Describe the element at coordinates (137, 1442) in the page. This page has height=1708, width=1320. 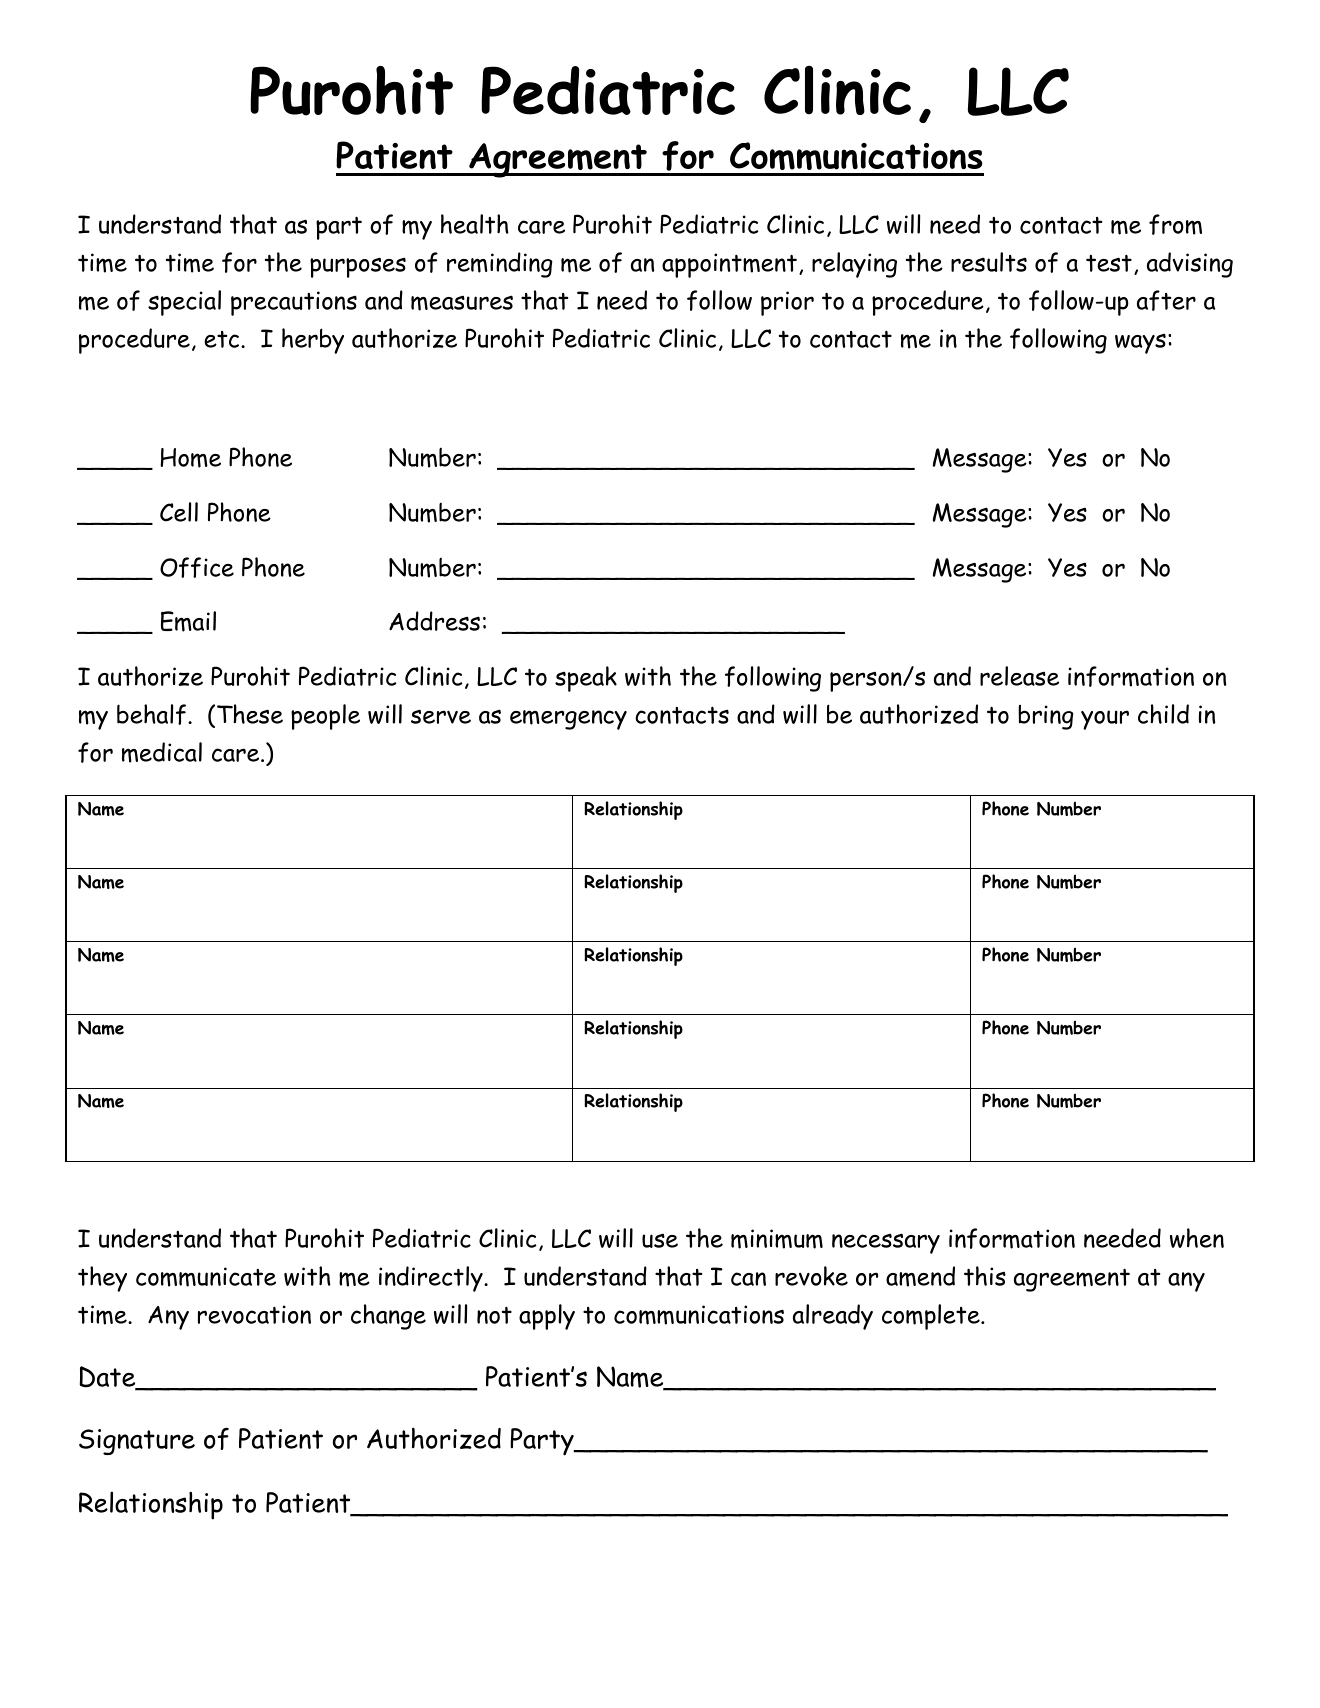
I see `Signature` at that location.
